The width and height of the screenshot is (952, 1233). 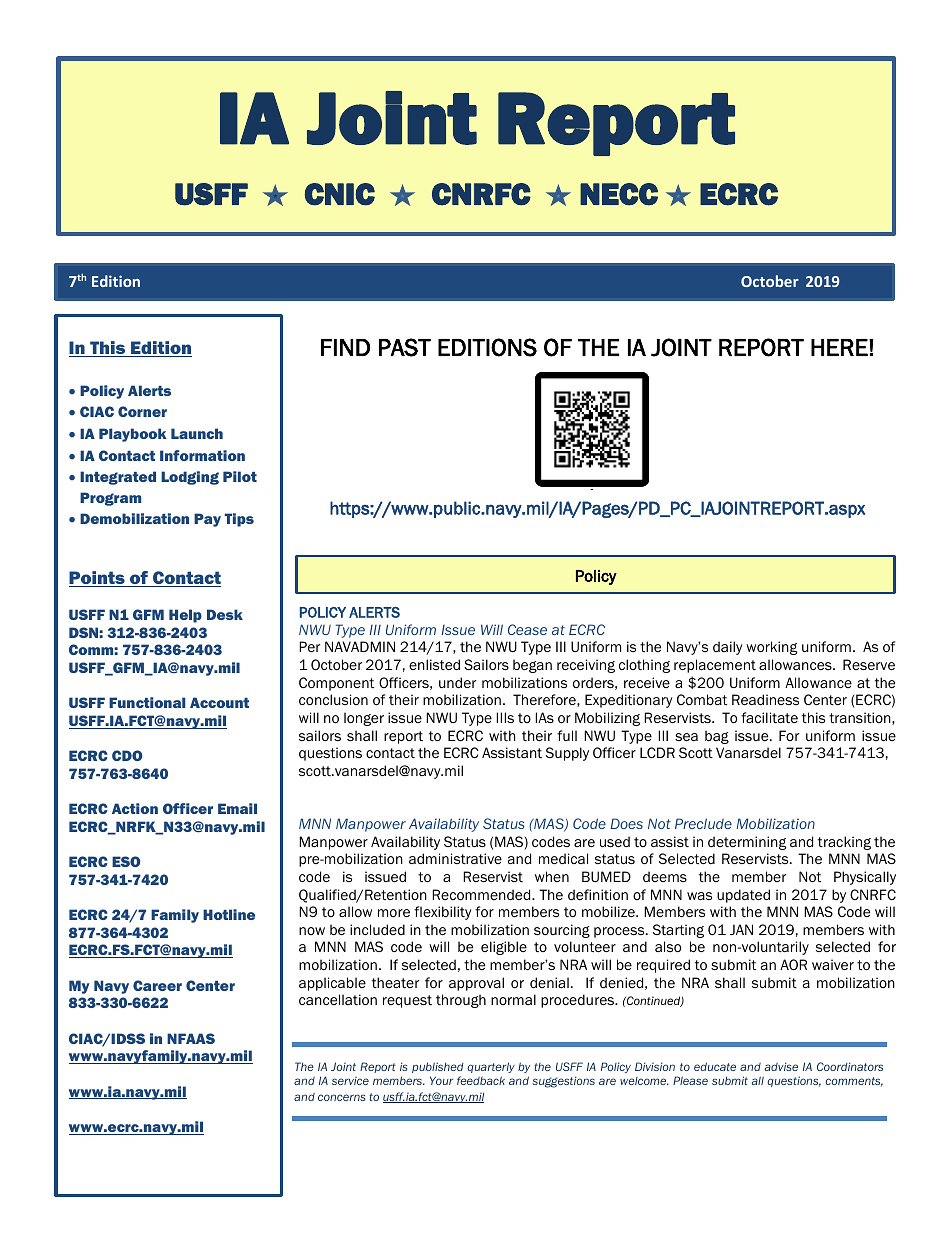 What do you see at coordinates (771, 648) in the screenshot?
I see `working` at bounding box center [771, 648].
